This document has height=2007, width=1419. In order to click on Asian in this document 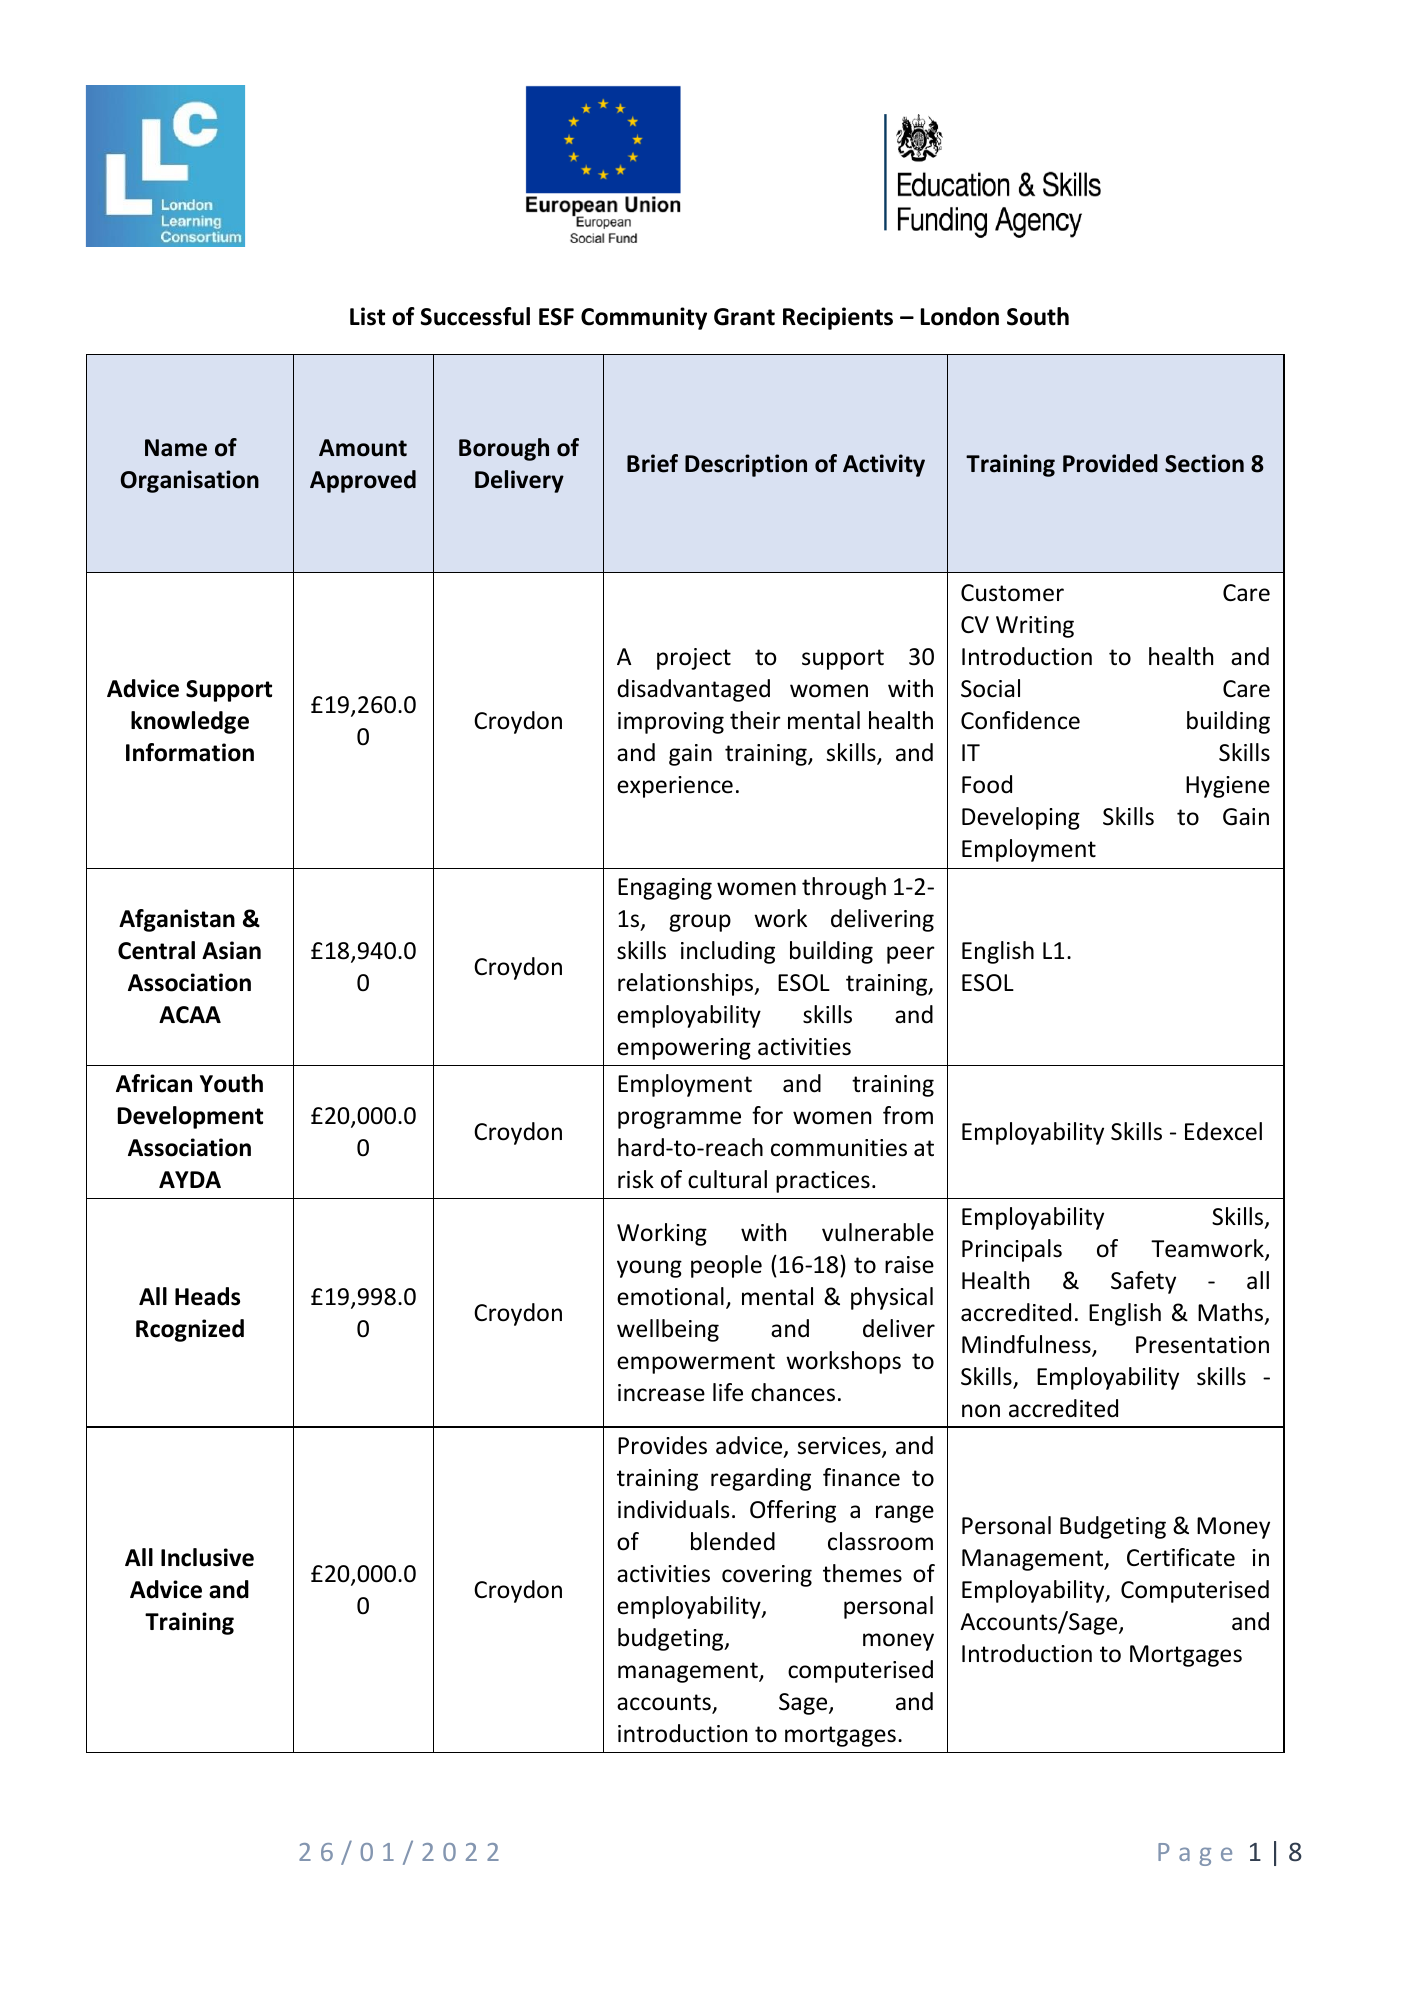, I will do `click(231, 950)`.
